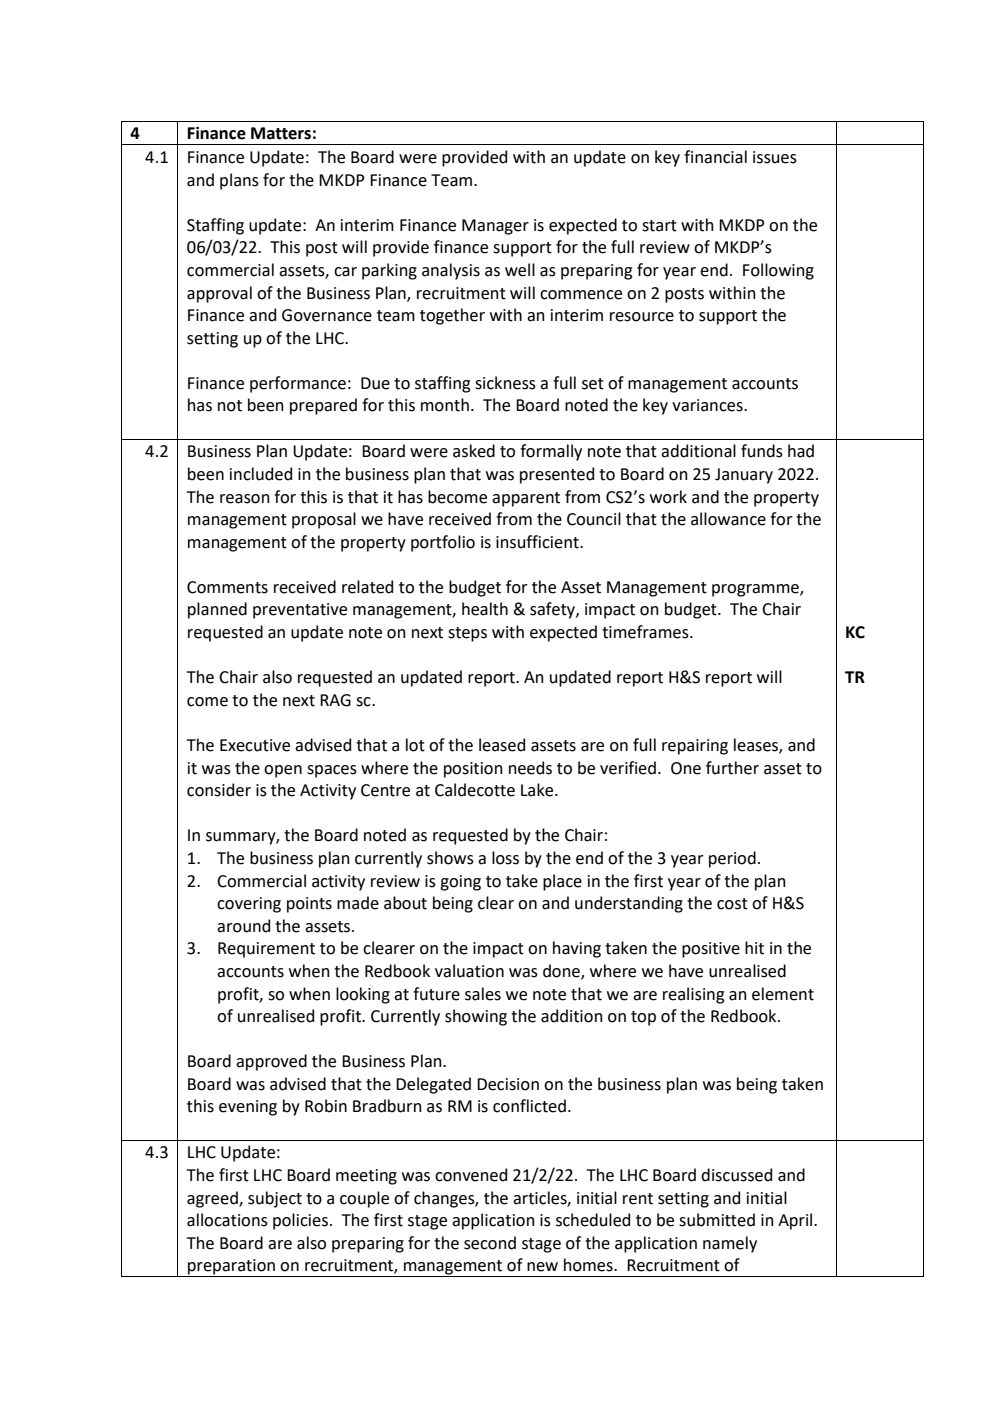 Image resolution: width=1001 pixels, height=1416 pixels. Describe the element at coordinates (255, 745) in the document. I see `Executive` at that location.
